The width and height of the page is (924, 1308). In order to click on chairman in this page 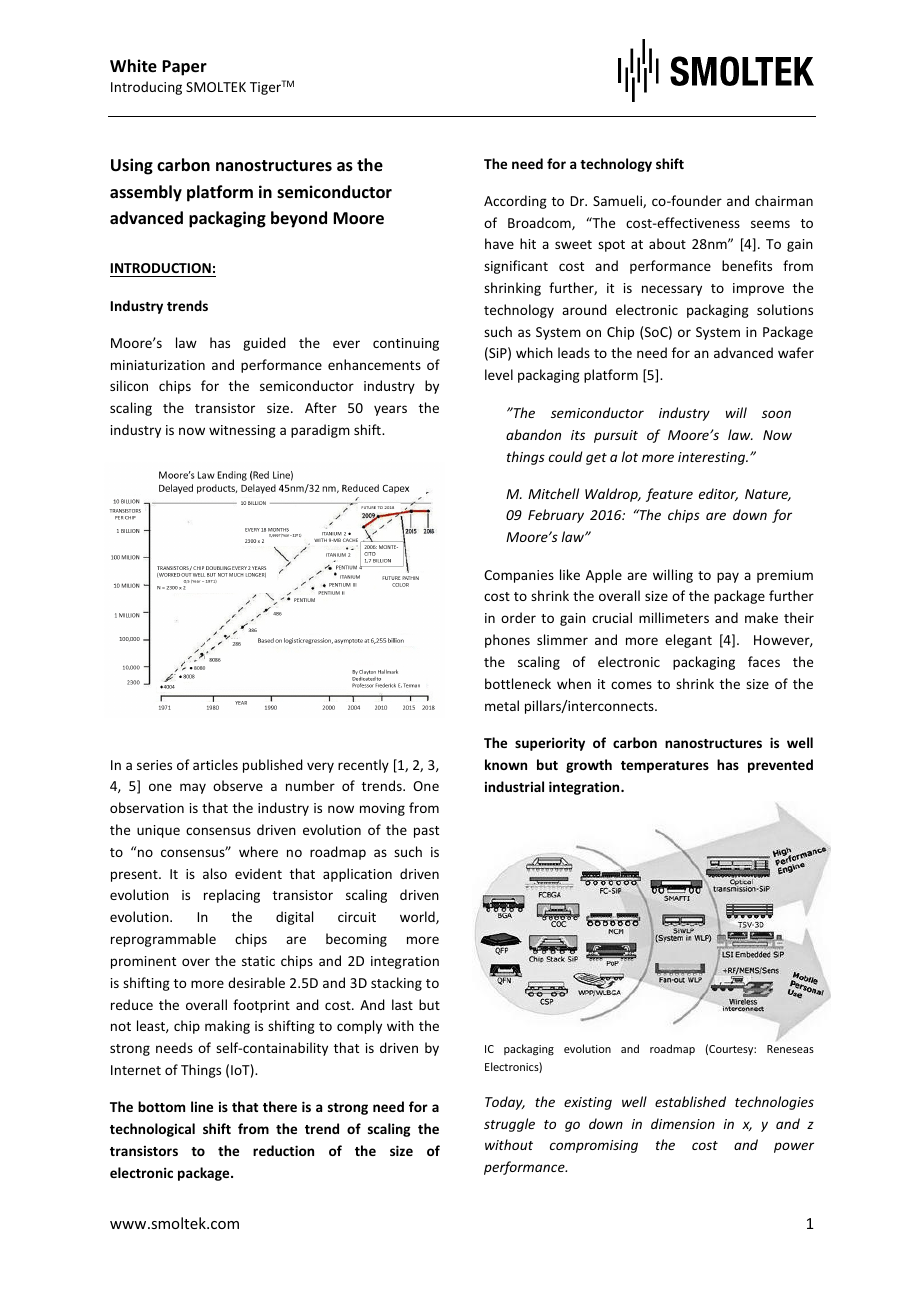, I will do `click(784, 200)`.
